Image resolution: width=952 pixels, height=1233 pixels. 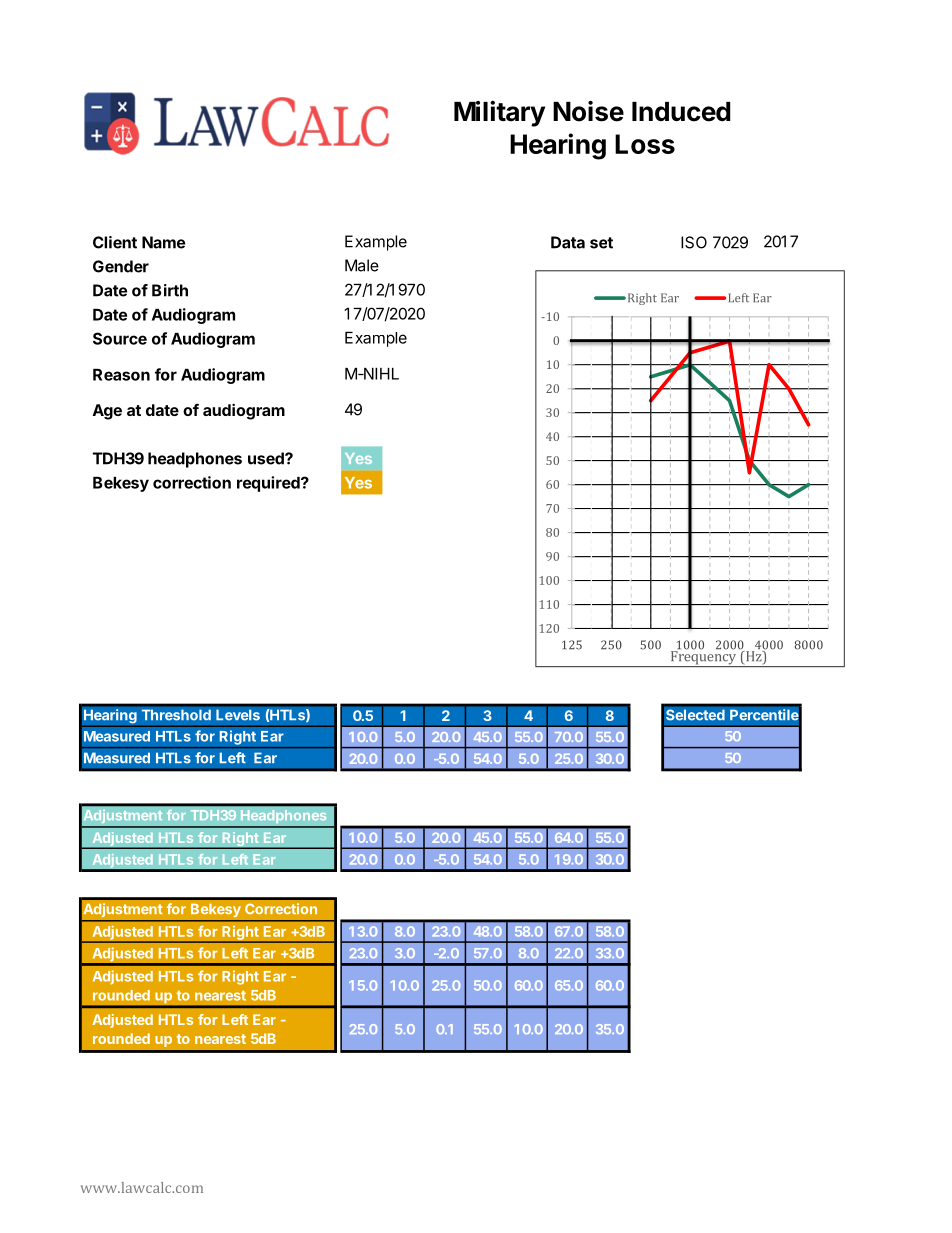 What do you see at coordinates (499, 114) in the screenshot?
I see `Military` at bounding box center [499, 114].
